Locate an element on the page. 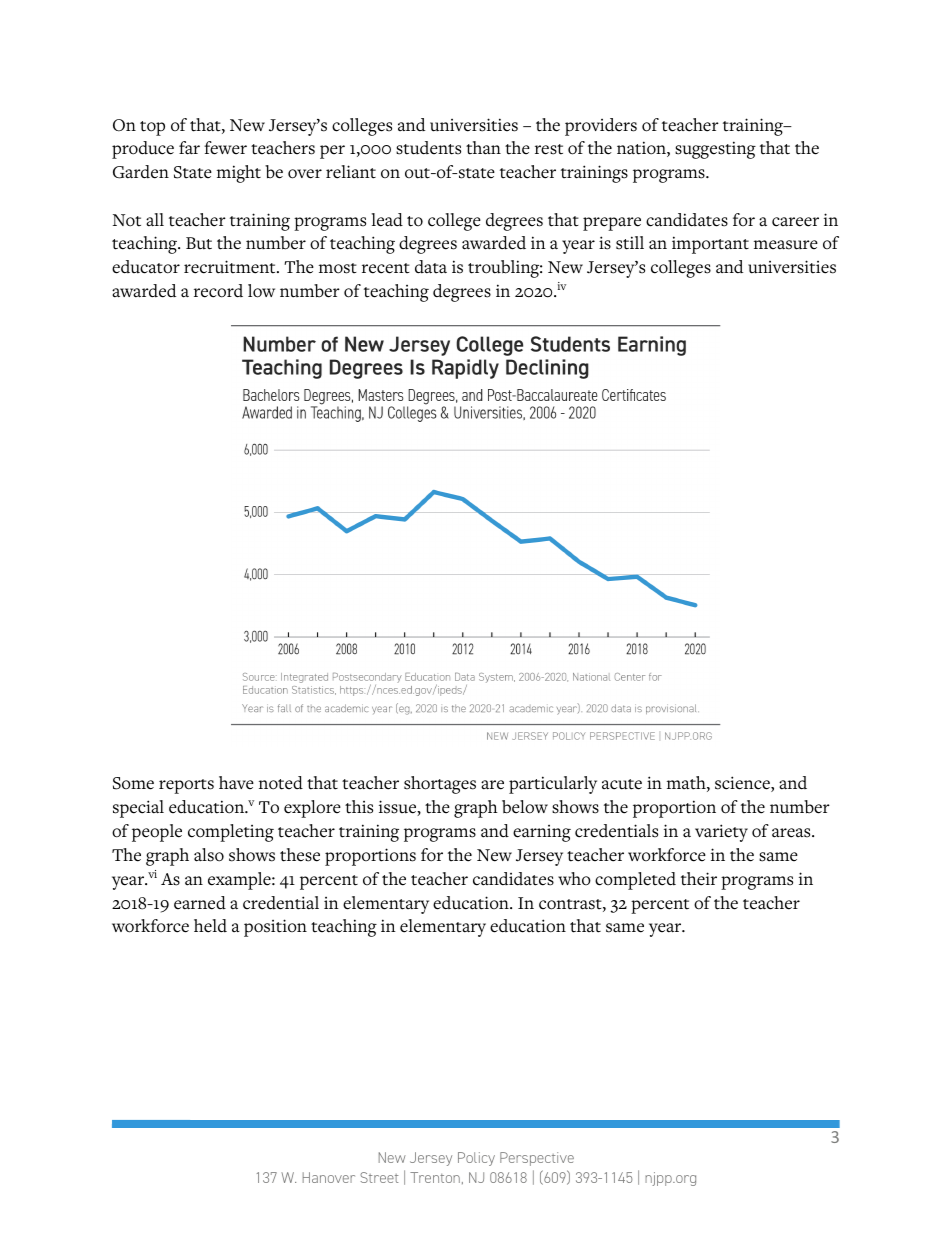 The width and height of the document is (952, 1233). have is located at coordinates (236, 783).
